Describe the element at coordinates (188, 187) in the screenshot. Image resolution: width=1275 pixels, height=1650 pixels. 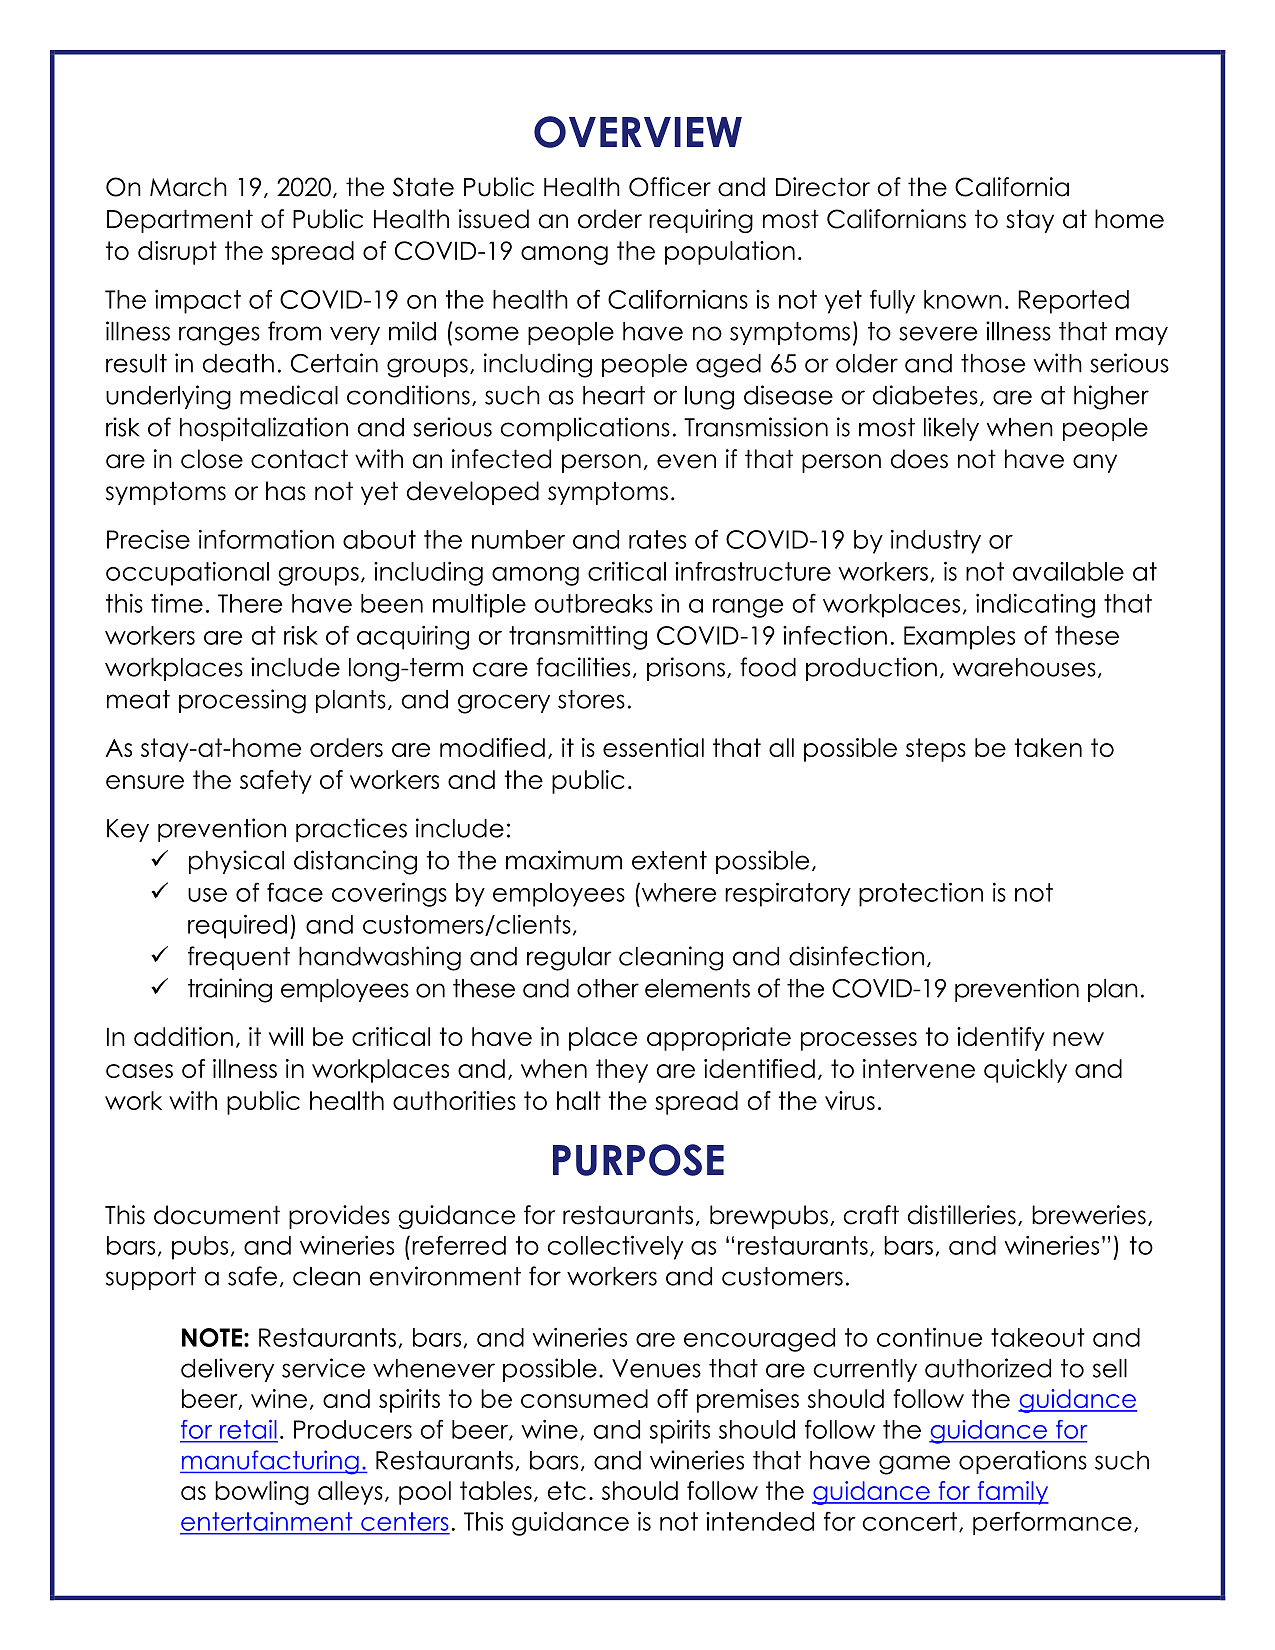
I see `March` at that location.
